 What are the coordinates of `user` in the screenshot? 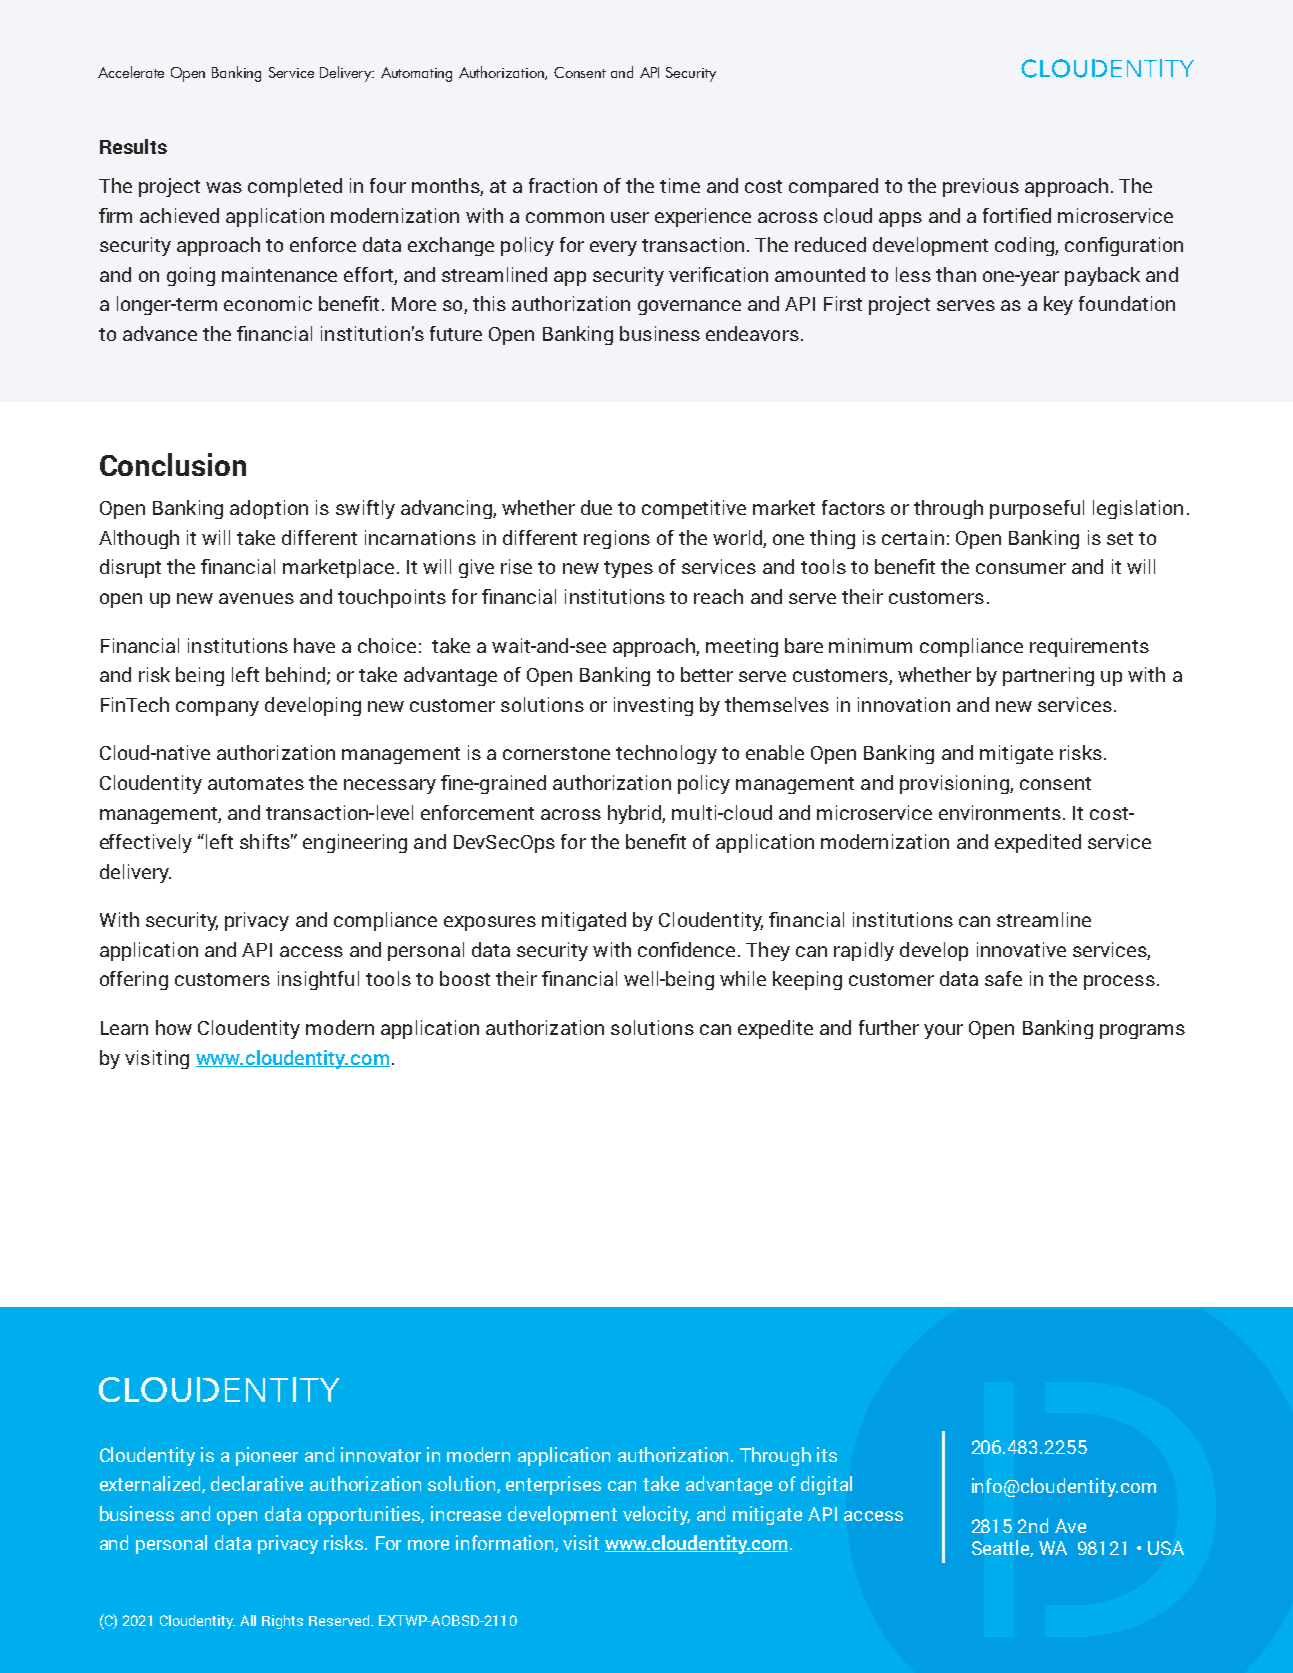 It's located at (630, 217).
